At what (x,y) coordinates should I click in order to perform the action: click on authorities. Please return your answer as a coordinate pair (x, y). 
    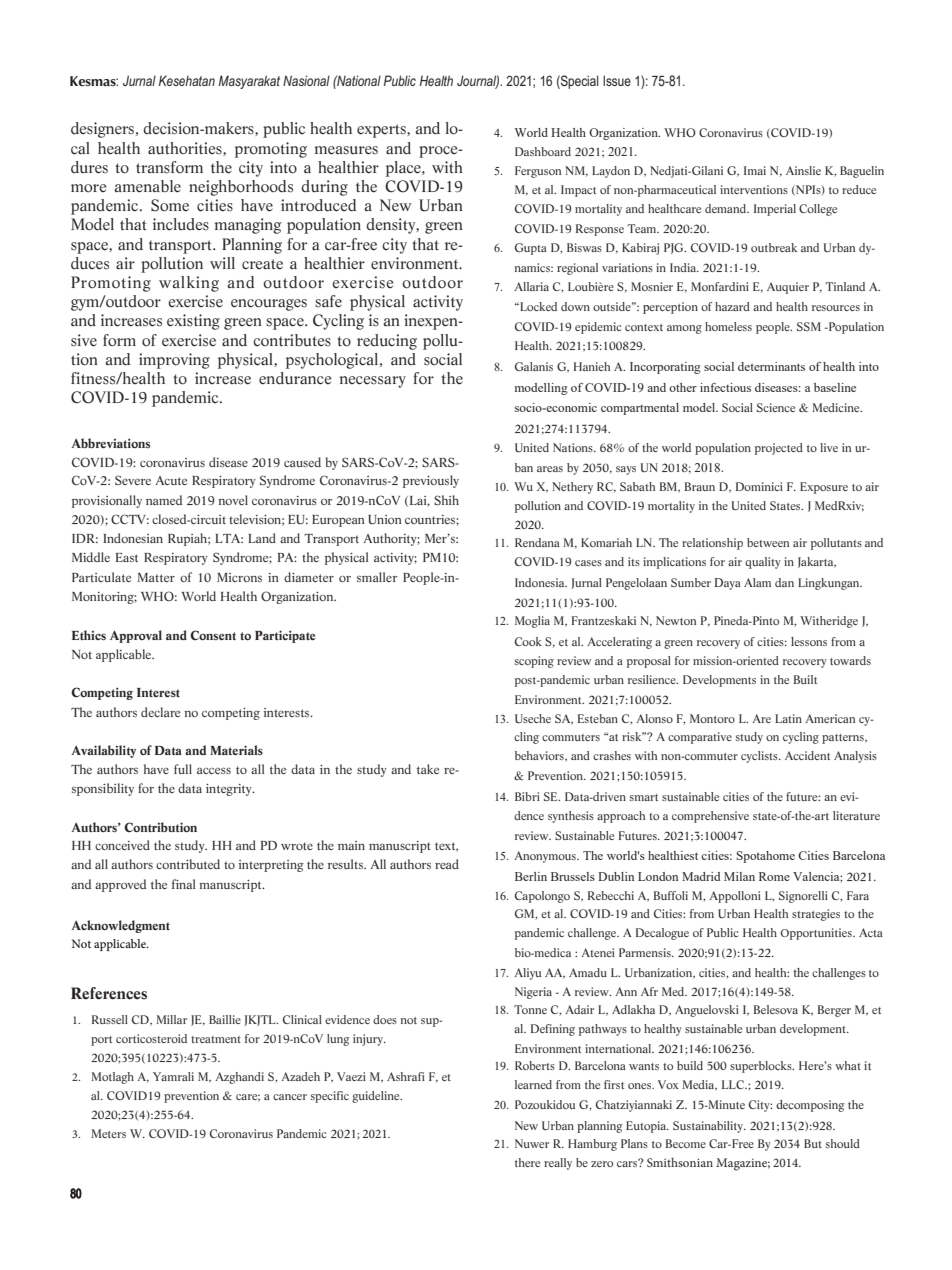
    Looking at the image, I should click on (186, 149).
